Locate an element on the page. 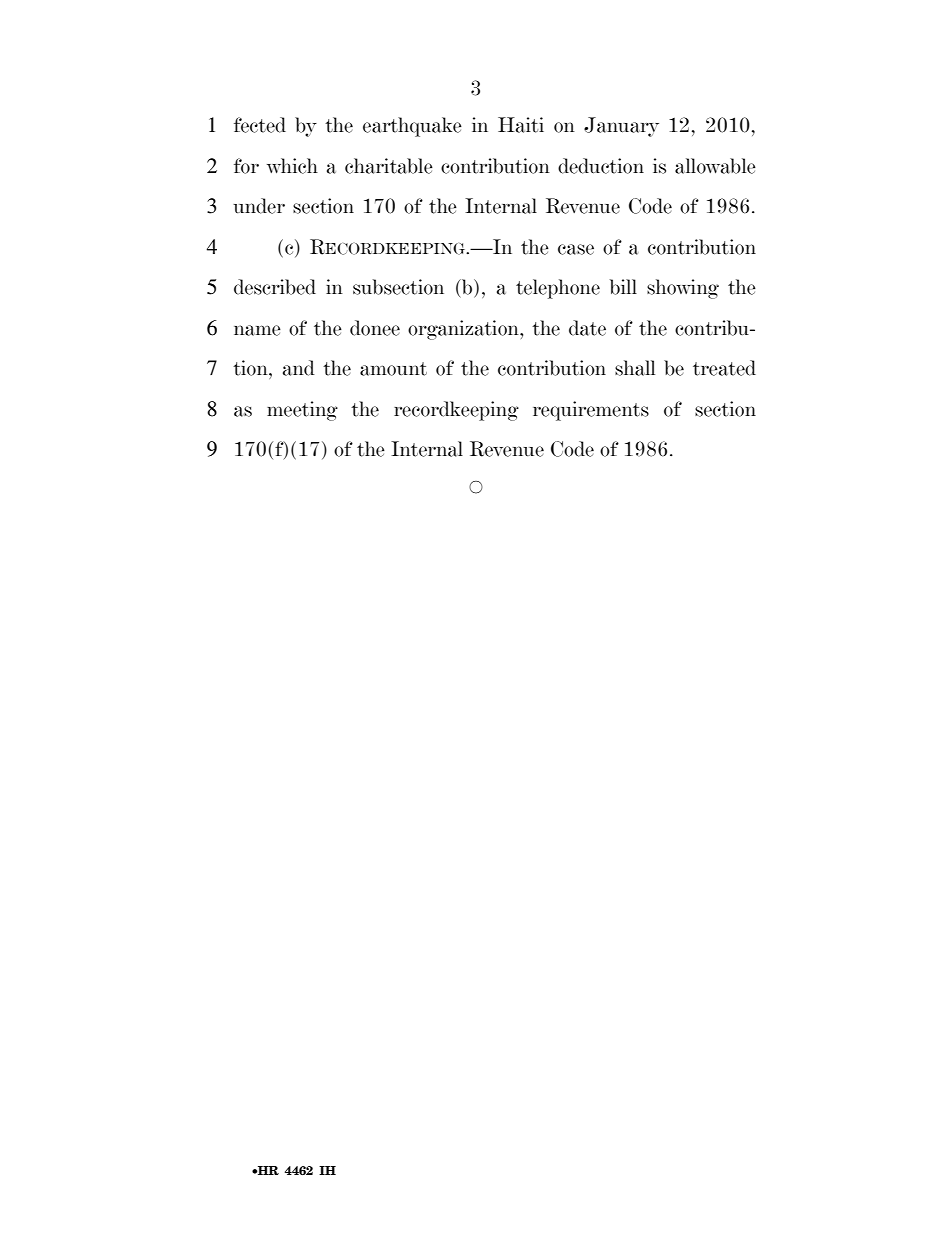 The image size is (952, 1233). case is located at coordinates (576, 249).
